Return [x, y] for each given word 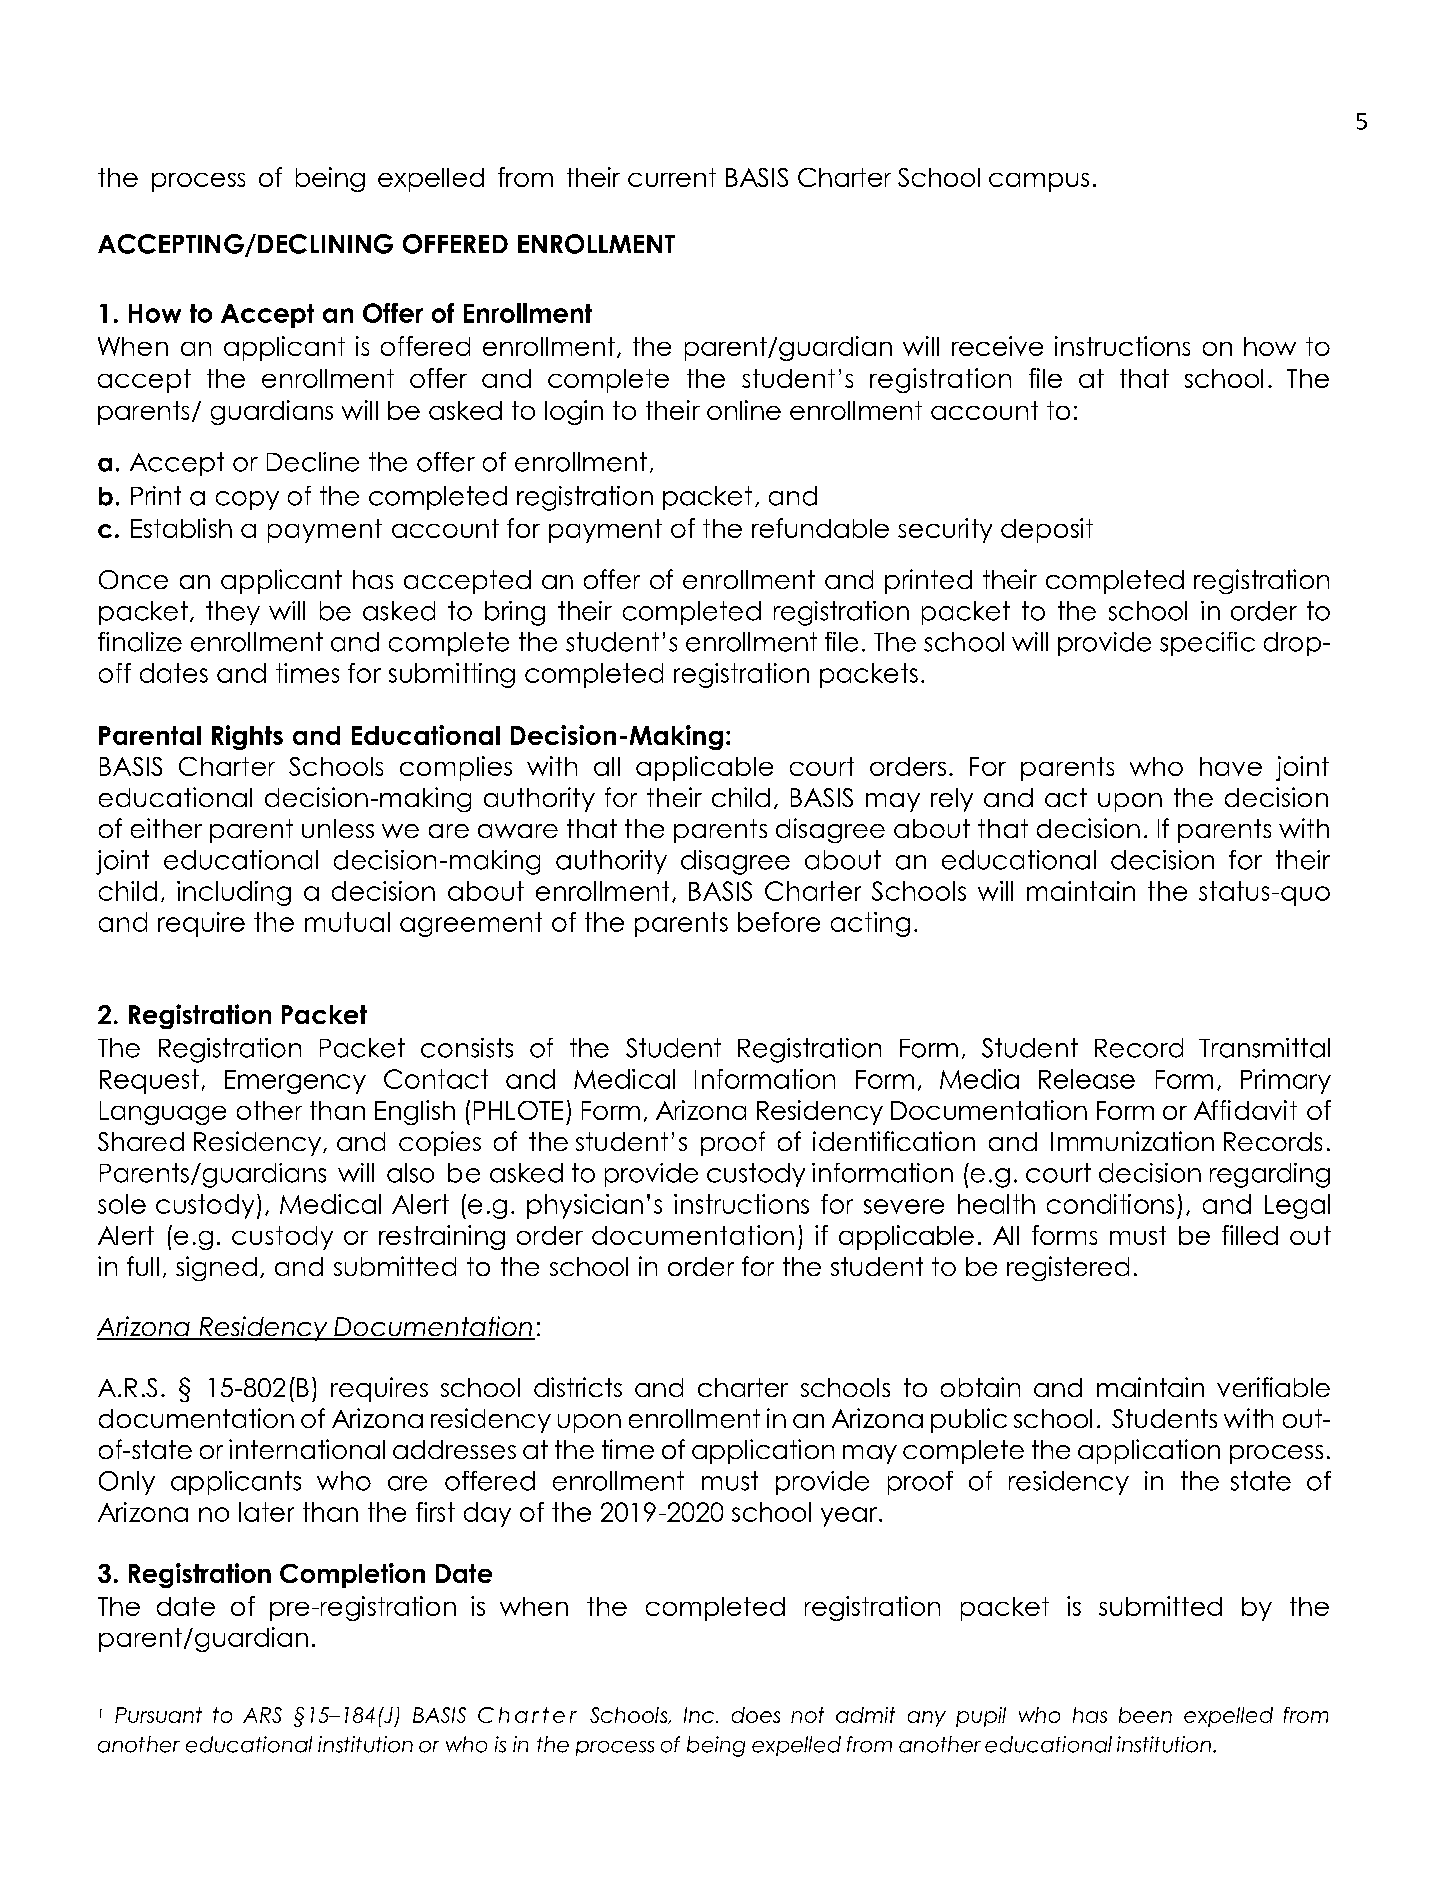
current [672, 177]
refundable [820, 528]
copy [247, 500]
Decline [313, 462]
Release [1087, 1079]
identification [894, 1141]
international [307, 1449]
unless [338, 828]
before [779, 922]
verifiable [1273, 1387]
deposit [1047, 530]
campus [1039, 182]
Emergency [295, 1082]
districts [578, 1387]
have [1231, 766]
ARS [262, 1715]
